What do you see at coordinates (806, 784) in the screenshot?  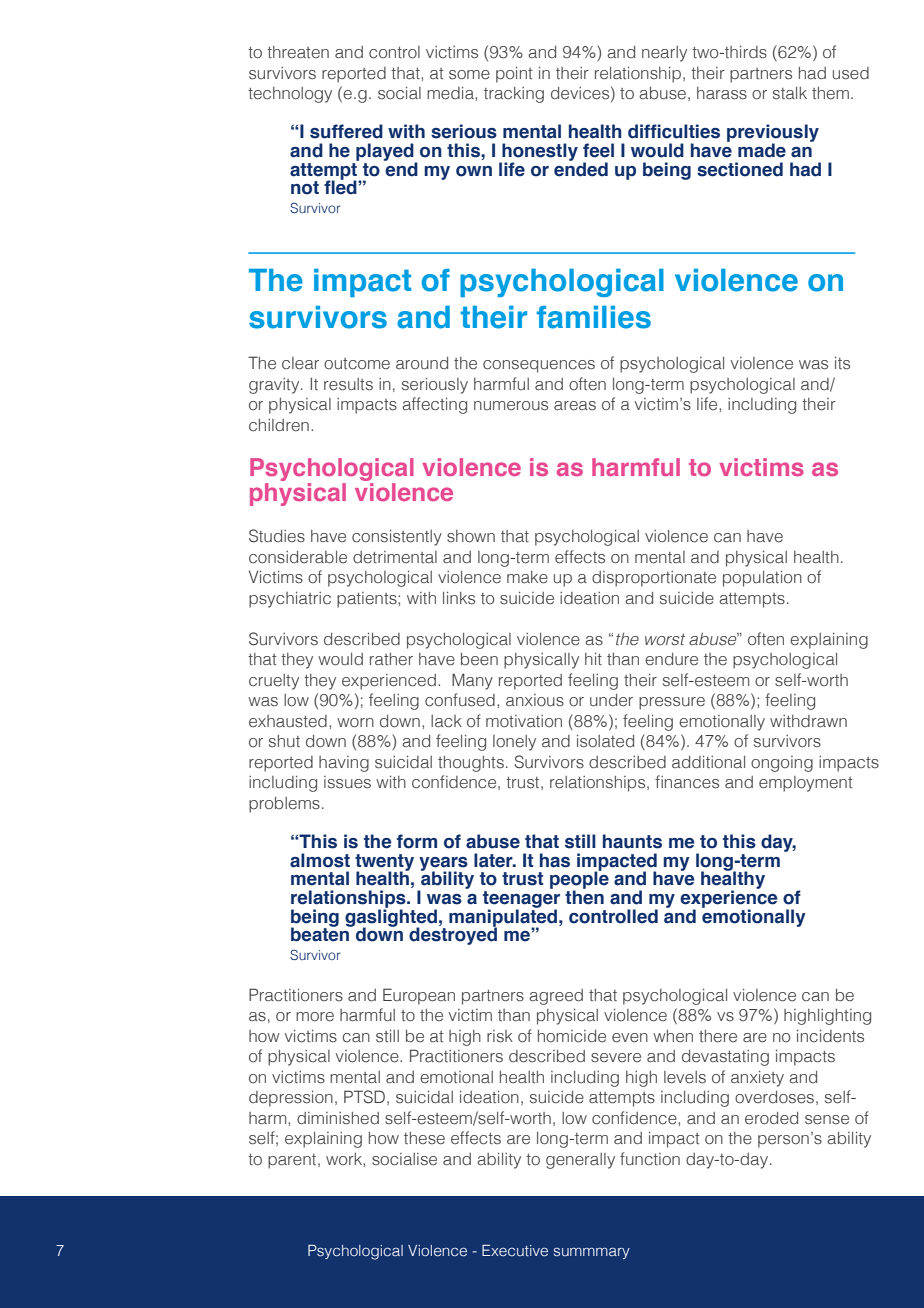 I see `employment` at bounding box center [806, 784].
